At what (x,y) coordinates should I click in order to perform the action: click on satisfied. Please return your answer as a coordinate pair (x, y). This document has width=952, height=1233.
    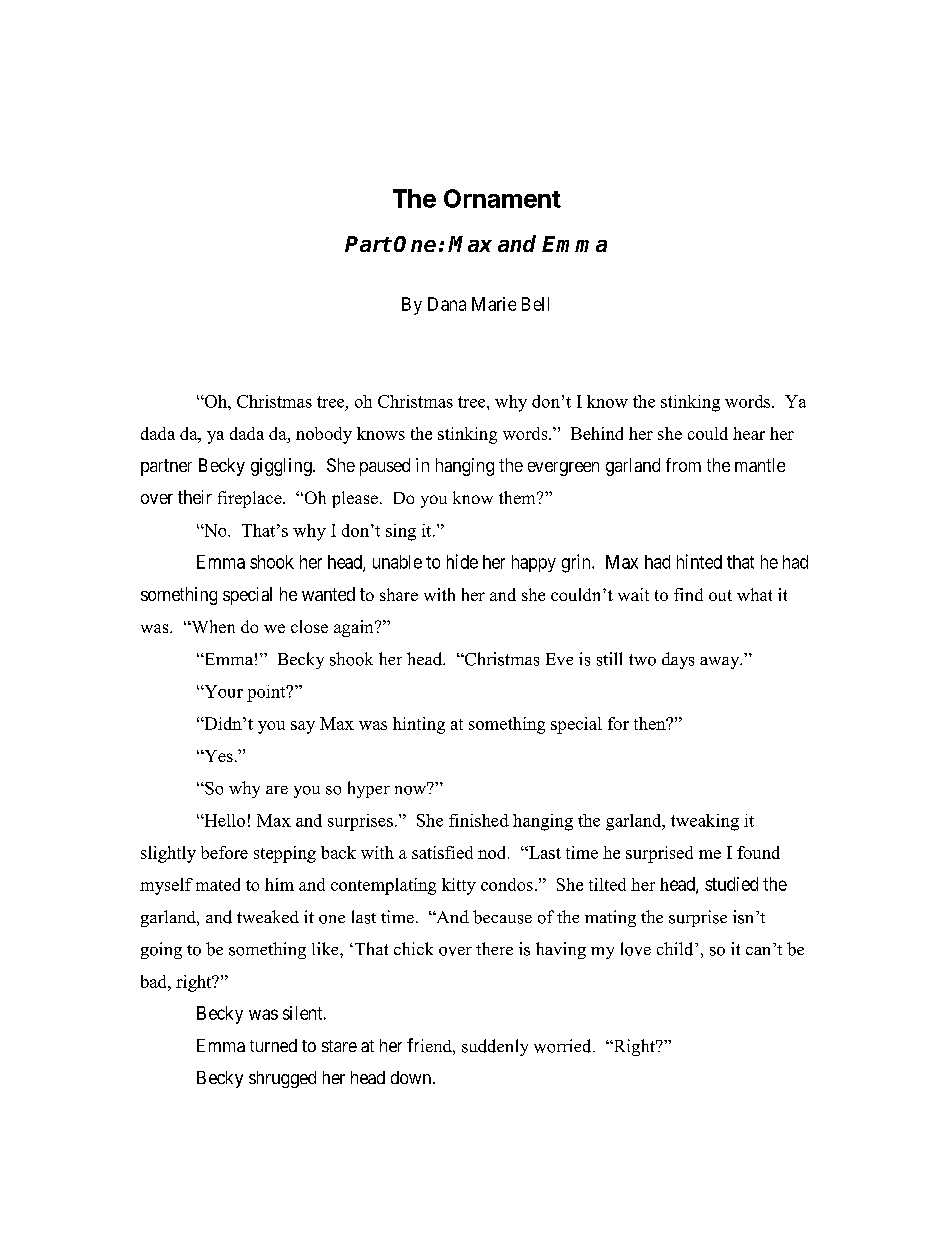
    Looking at the image, I should click on (442, 852).
